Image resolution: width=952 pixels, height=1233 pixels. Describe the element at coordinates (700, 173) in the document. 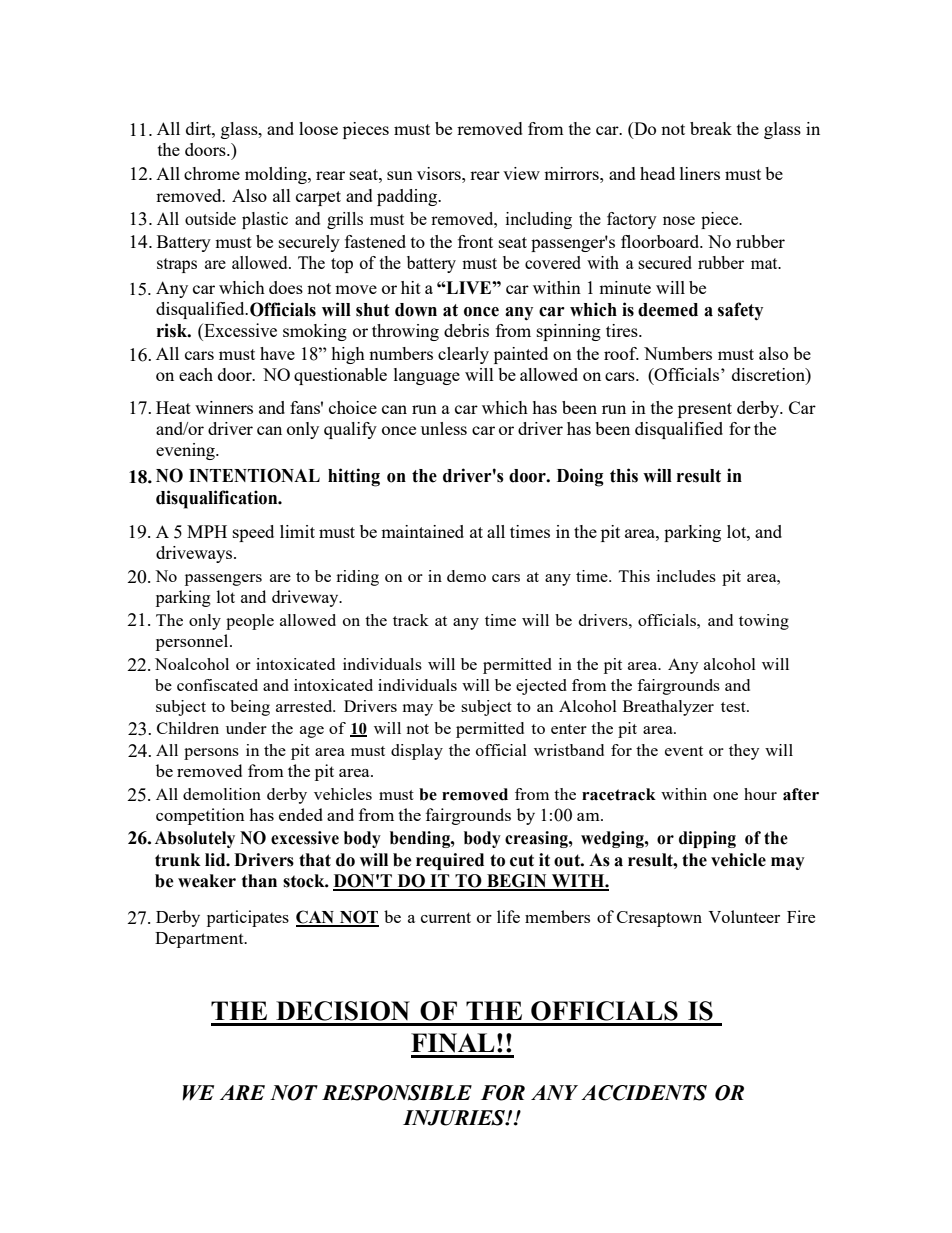

I see `liners` at that location.
